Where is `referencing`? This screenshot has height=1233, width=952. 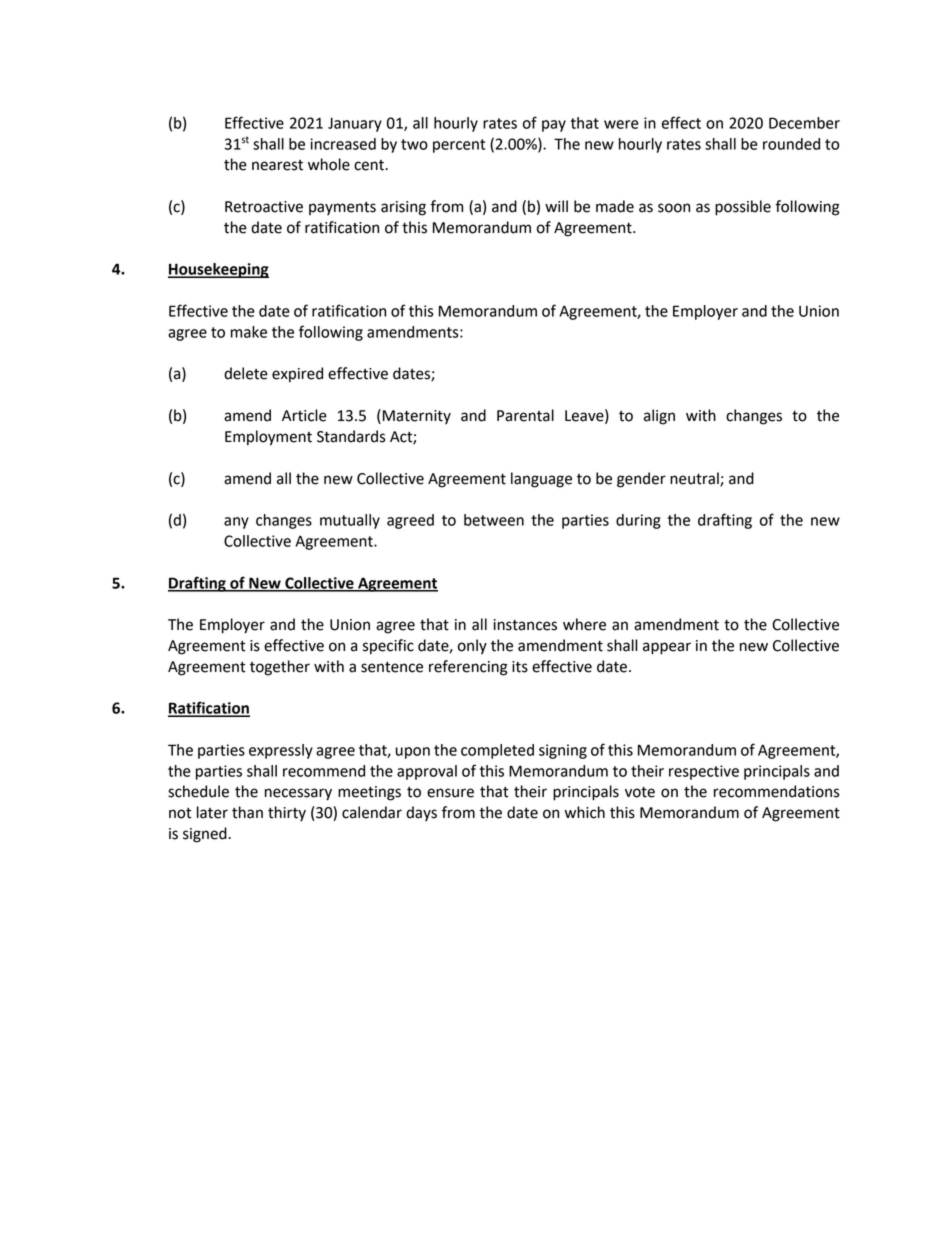 referencing is located at coordinates (468, 668).
